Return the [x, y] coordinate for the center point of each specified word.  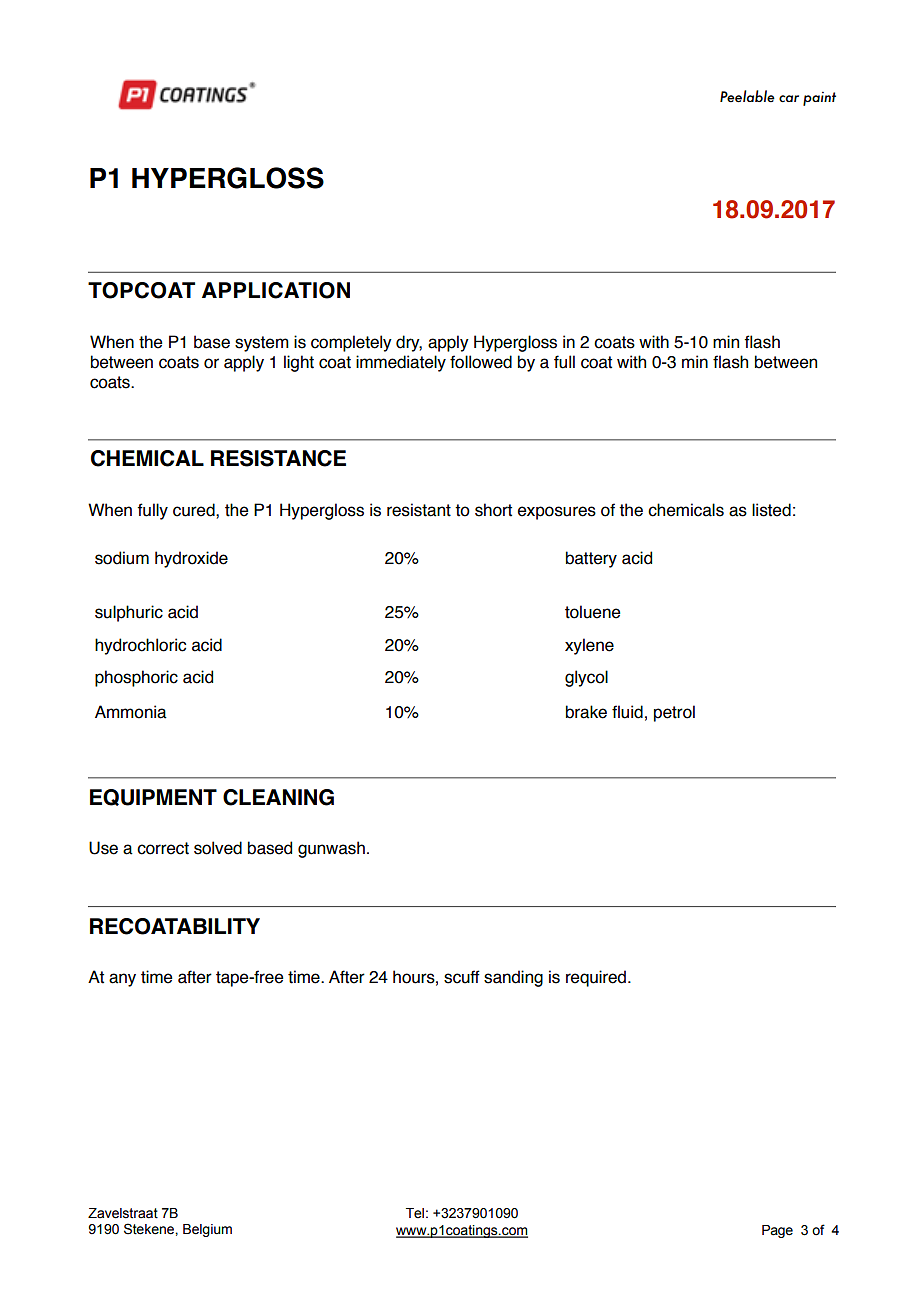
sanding [513, 978]
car [789, 98]
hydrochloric [140, 646]
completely [351, 343]
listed [771, 510]
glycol [586, 678]
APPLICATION [276, 290]
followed [481, 362]
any [122, 980]
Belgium [207, 1230]
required [596, 978]
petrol [674, 713]
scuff [462, 977]
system [262, 344]
